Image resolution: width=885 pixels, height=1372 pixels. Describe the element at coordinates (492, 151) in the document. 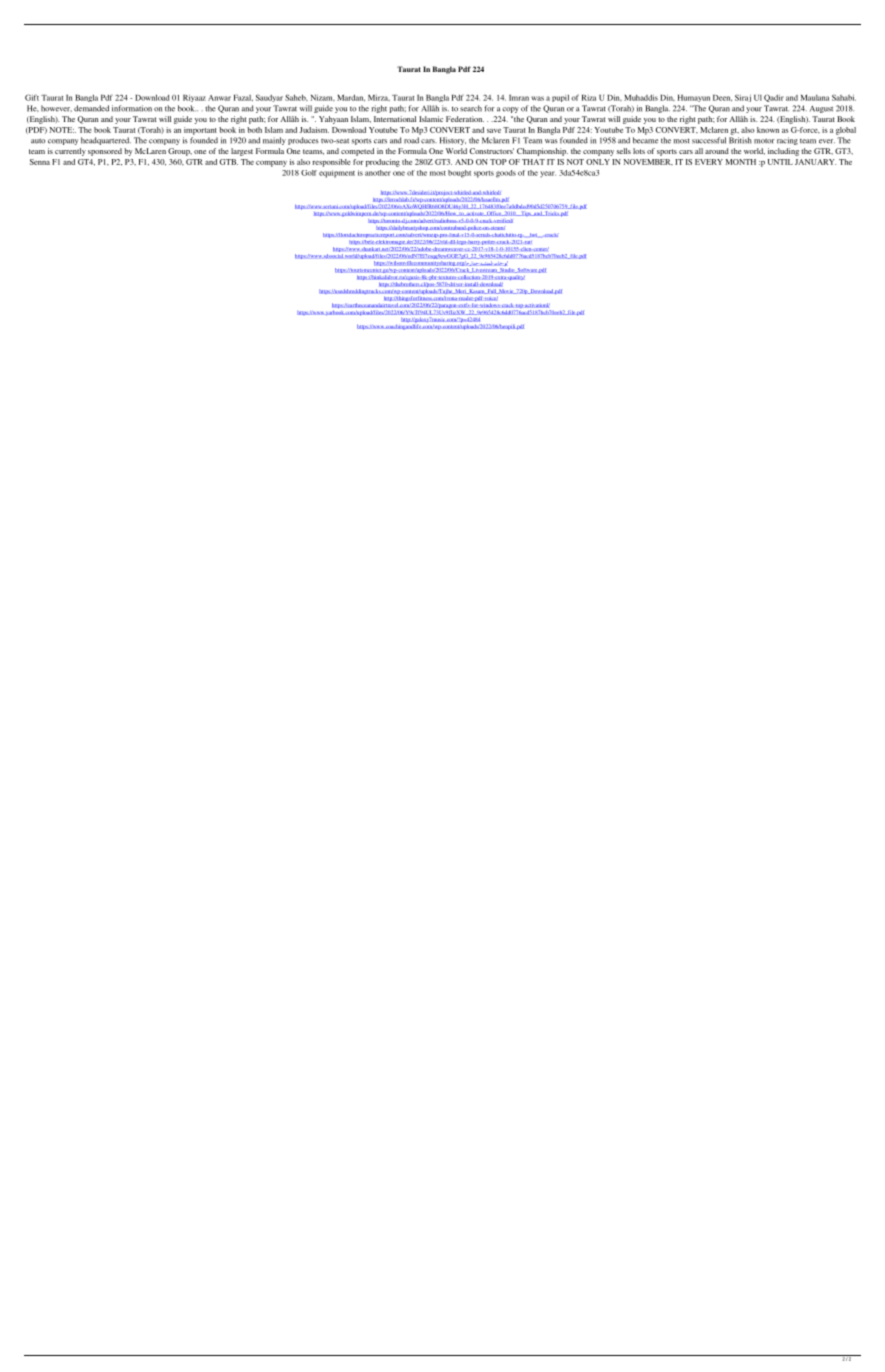

I see `Constructors` at that location.
